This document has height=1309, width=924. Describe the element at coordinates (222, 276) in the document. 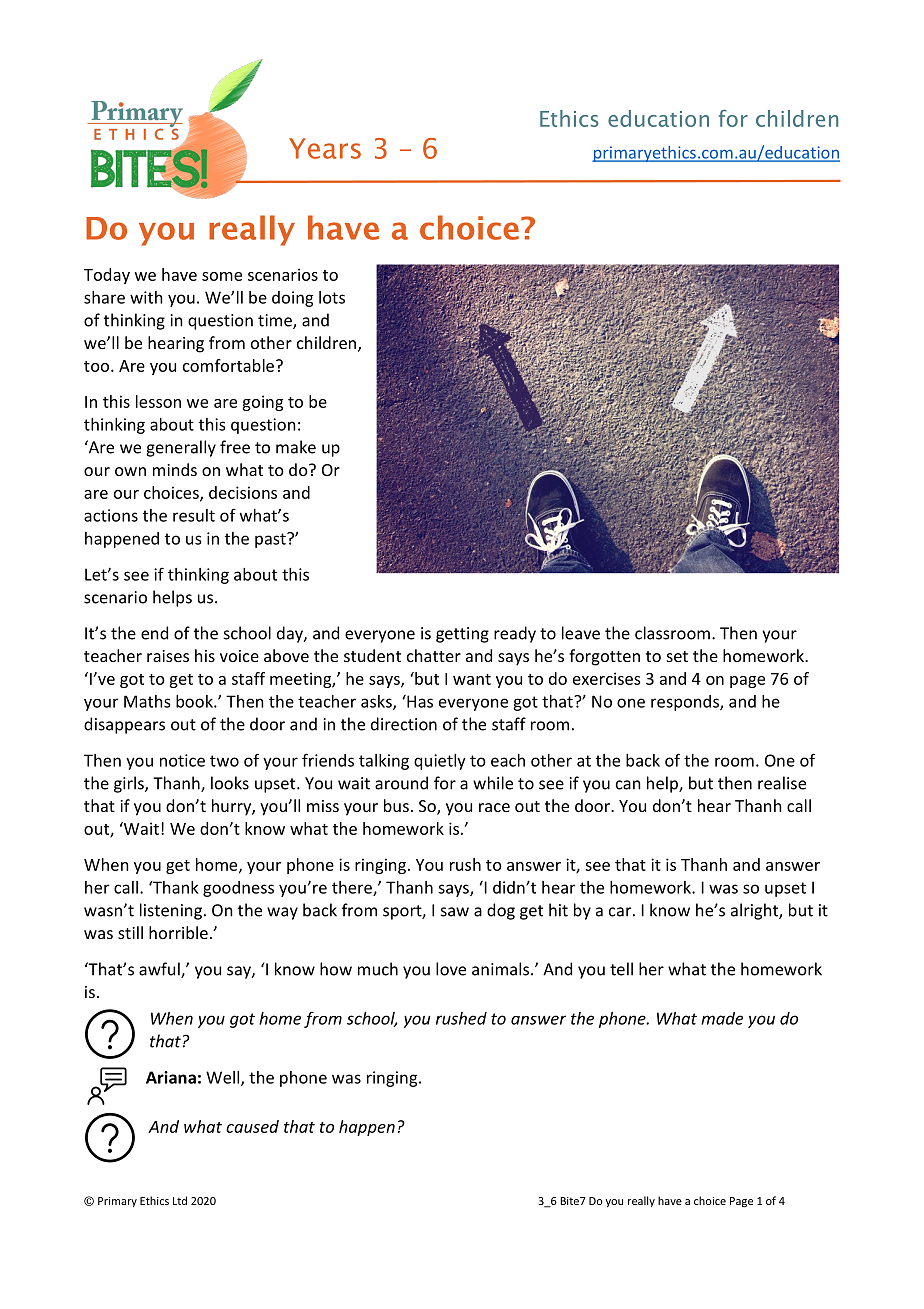

I see `some` at that location.
